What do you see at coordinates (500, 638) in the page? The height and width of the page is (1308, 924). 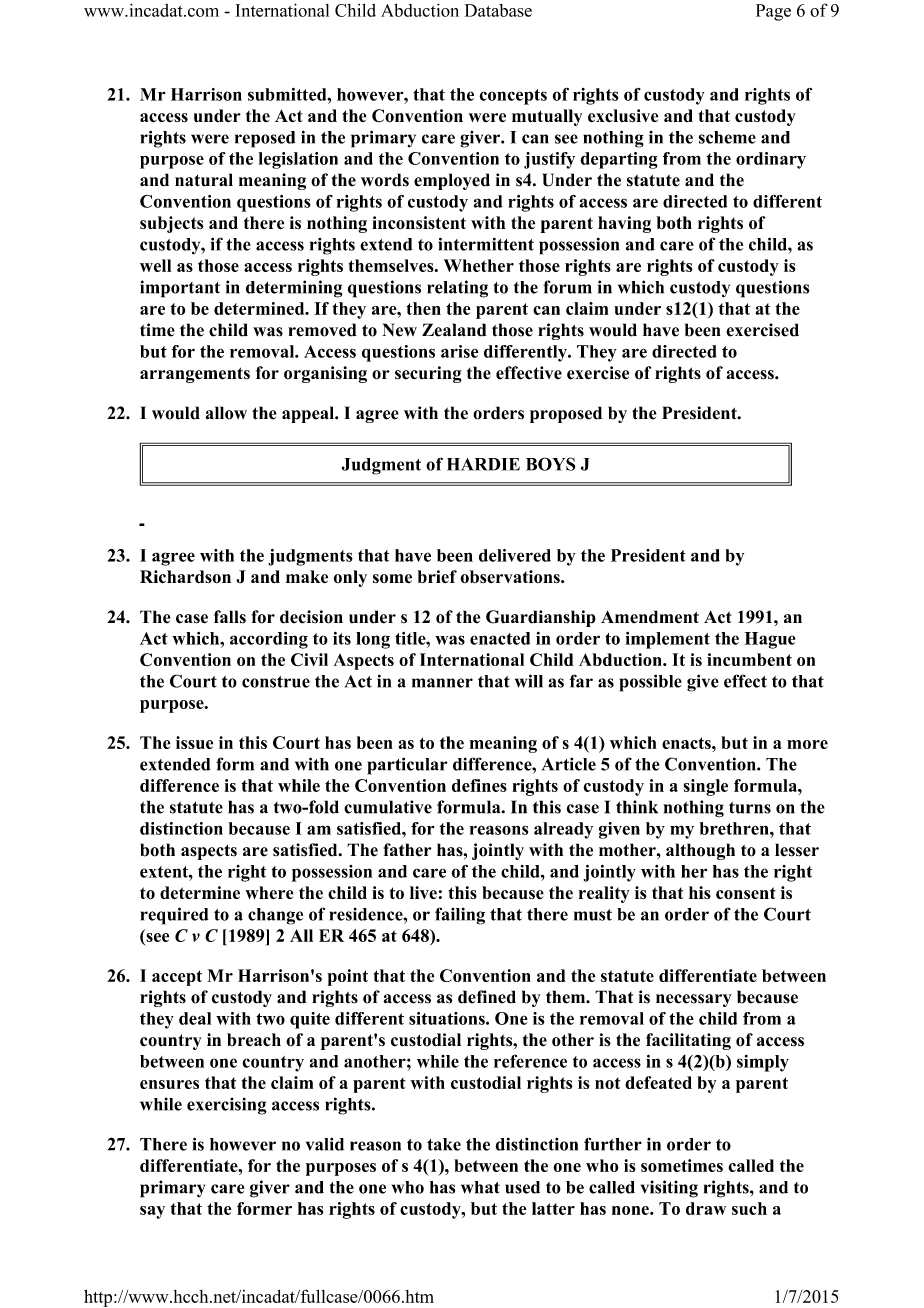 I see `enacted` at bounding box center [500, 638].
